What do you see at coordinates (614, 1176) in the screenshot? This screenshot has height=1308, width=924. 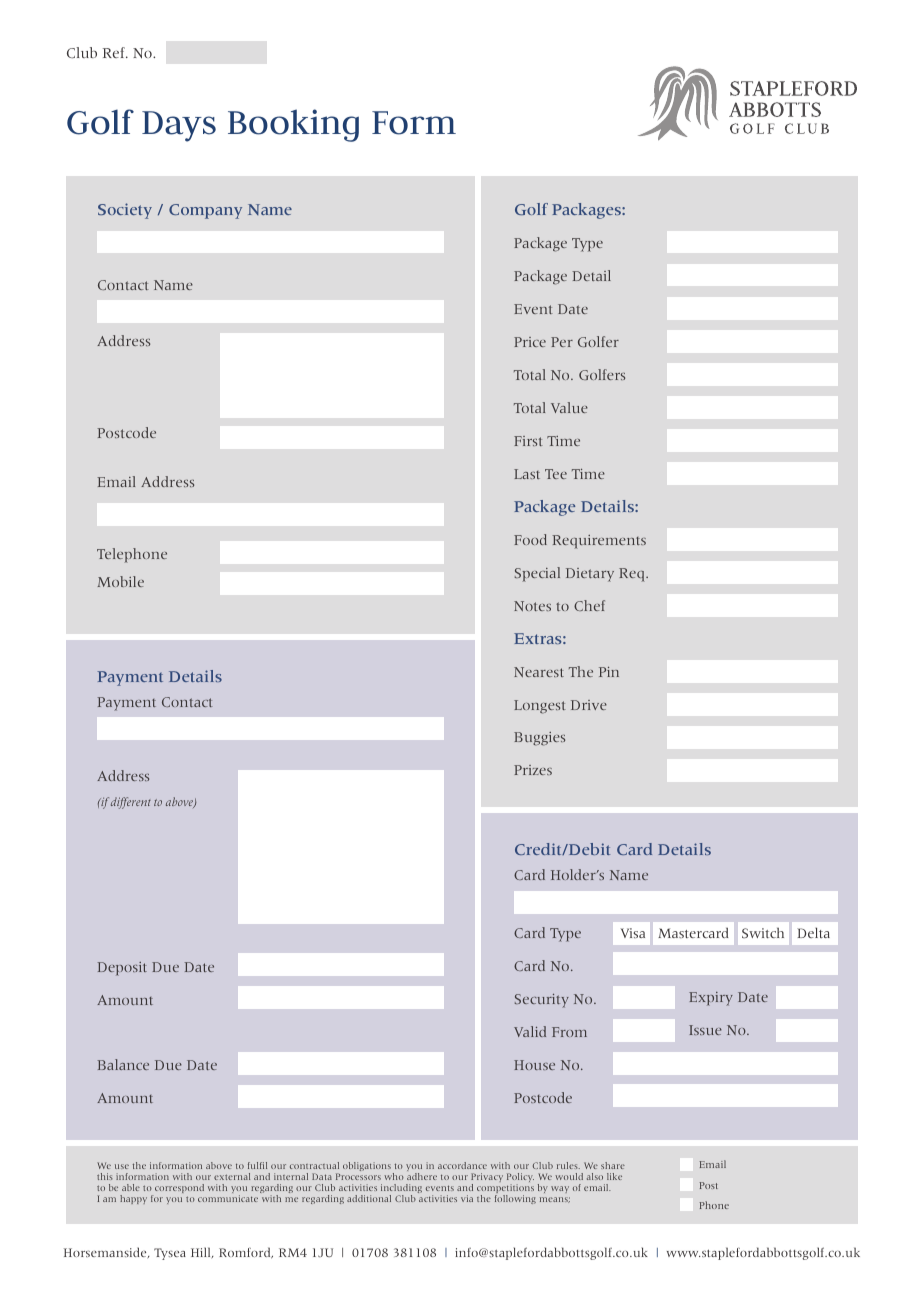 I see `like` at bounding box center [614, 1176].
